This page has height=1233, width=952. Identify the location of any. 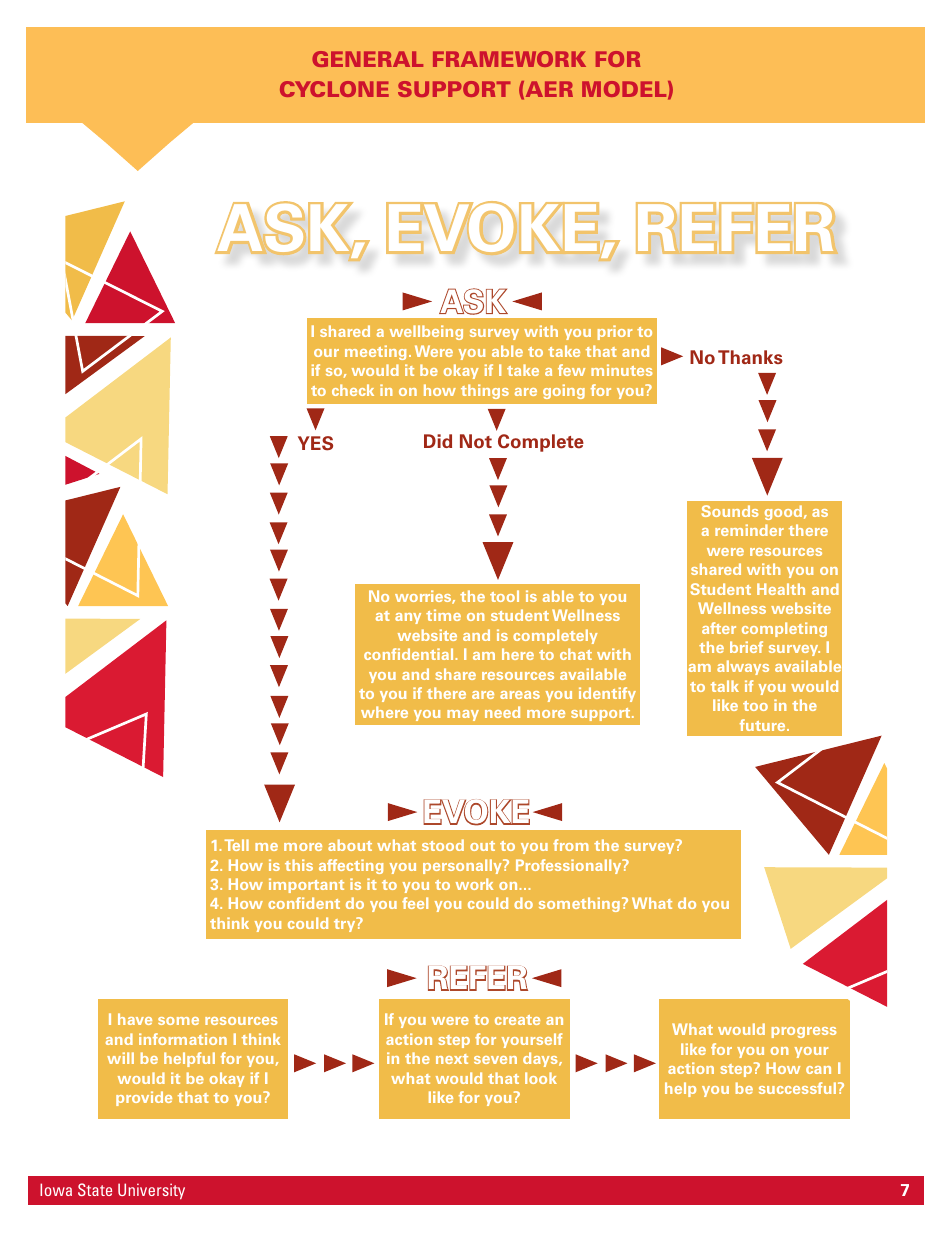
(408, 618).
